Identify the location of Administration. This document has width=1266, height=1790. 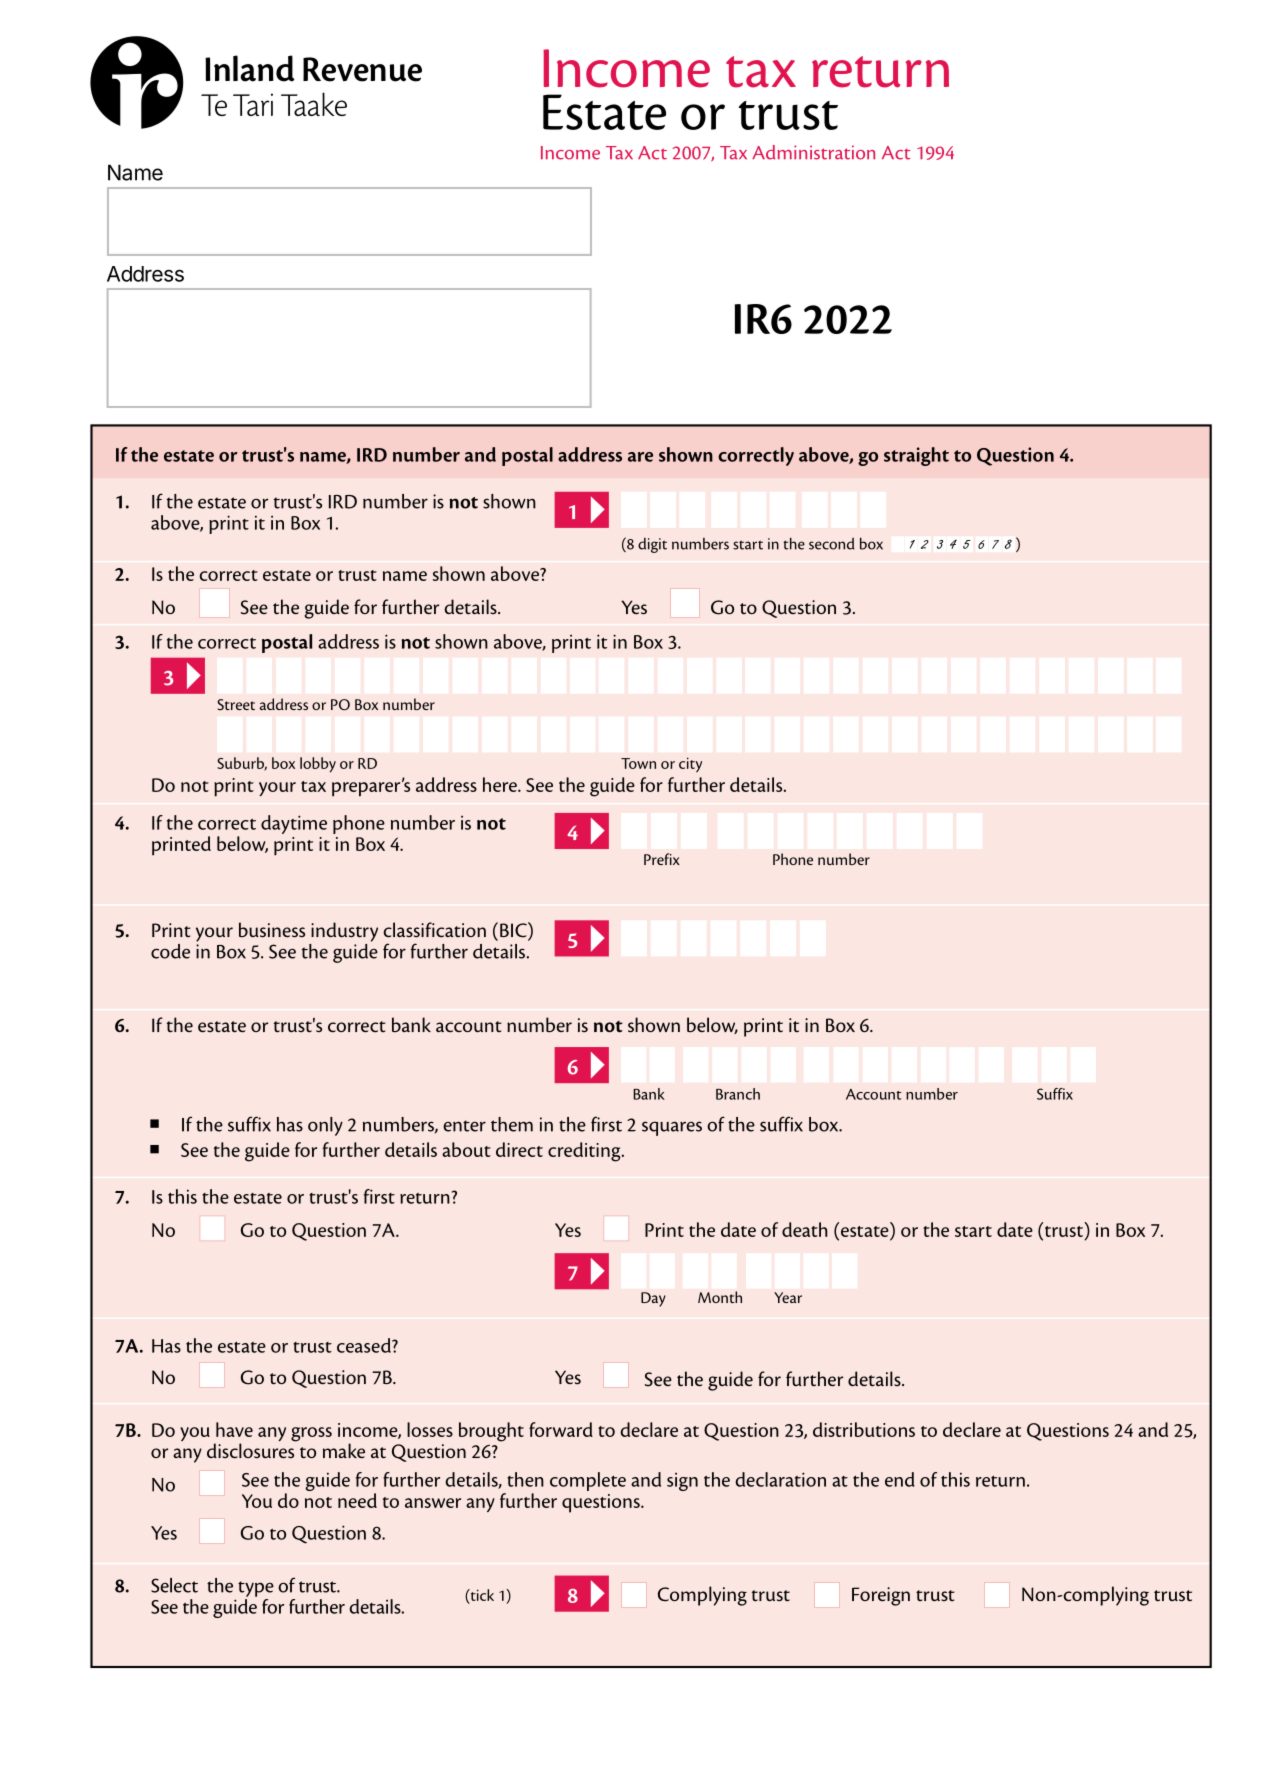
(813, 152).
